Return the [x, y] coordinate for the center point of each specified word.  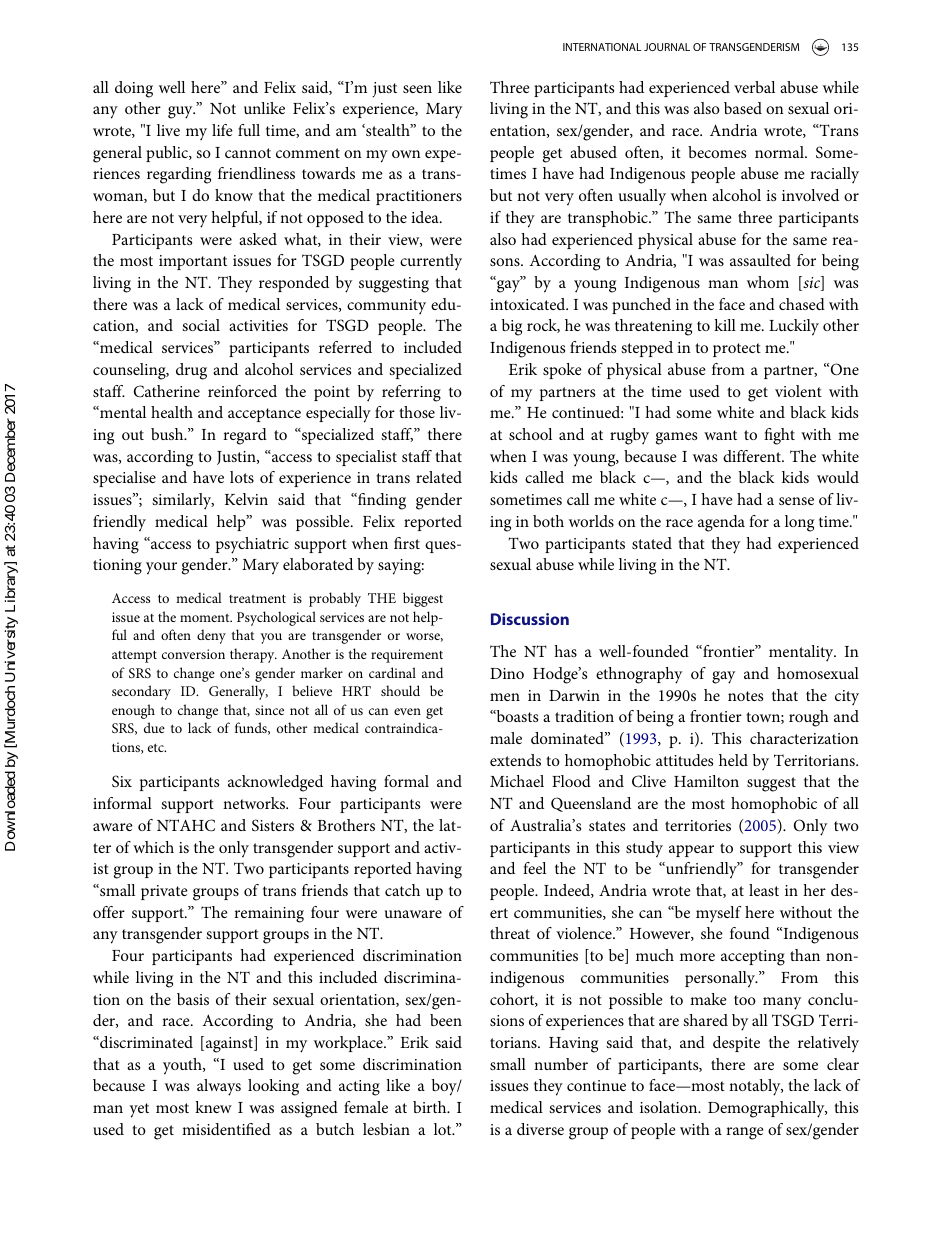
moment [206, 618]
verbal [754, 87]
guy [181, 112]
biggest [423, 599]
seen [417, 89]
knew [213, 1107]
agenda [721, 523]
